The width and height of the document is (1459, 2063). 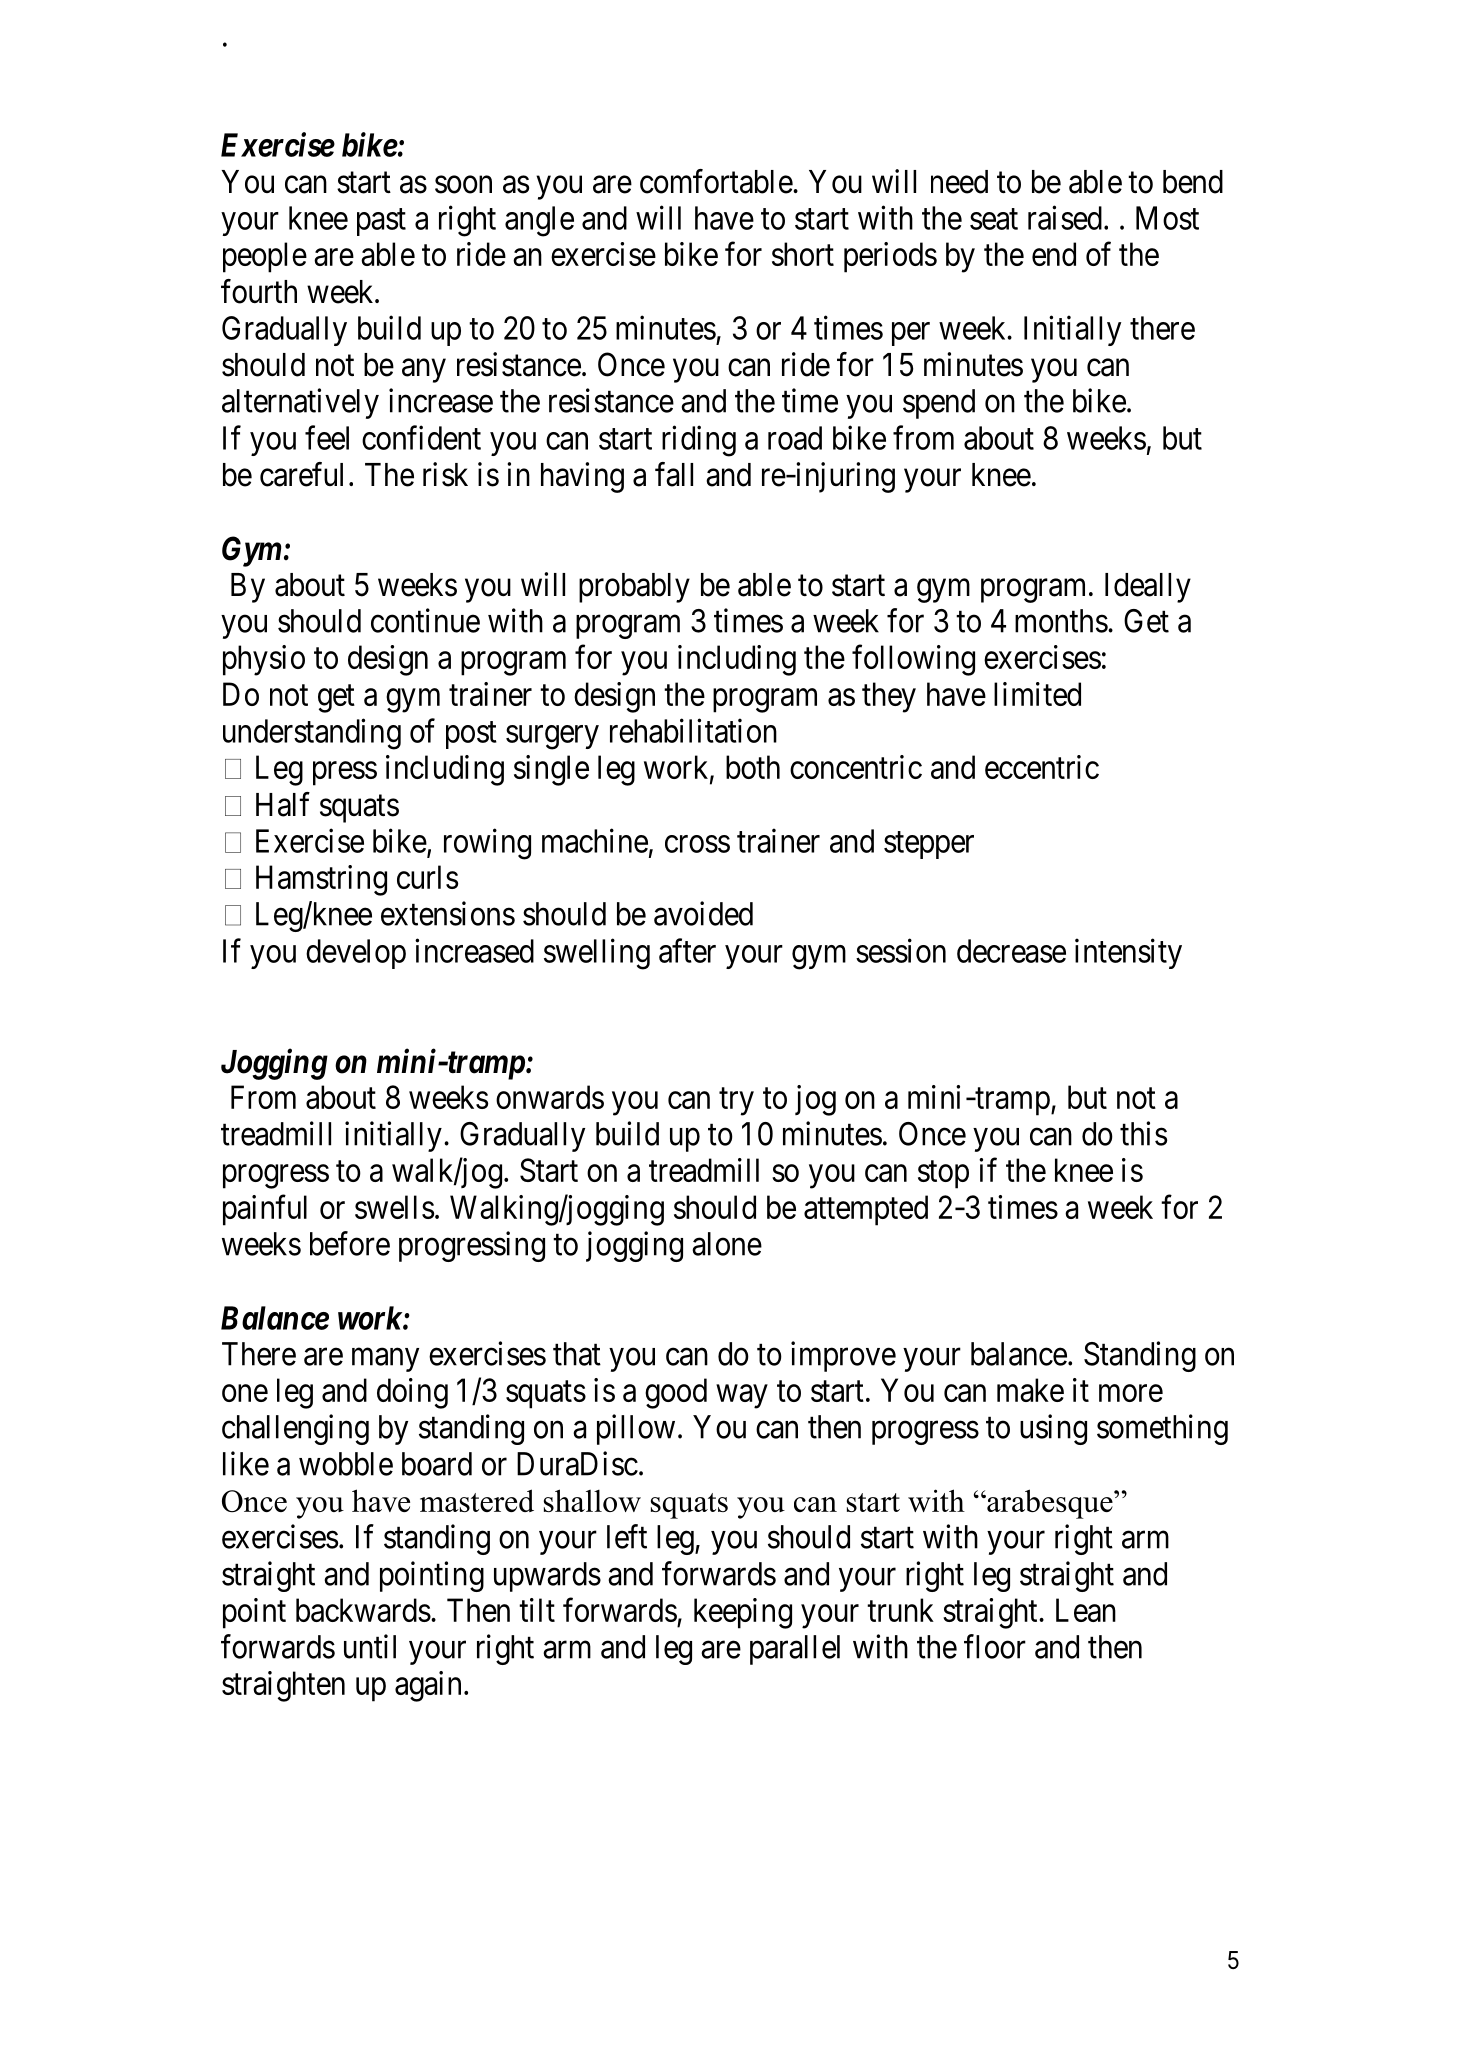 I want to click on make, so click(x=1030, y=1390).
